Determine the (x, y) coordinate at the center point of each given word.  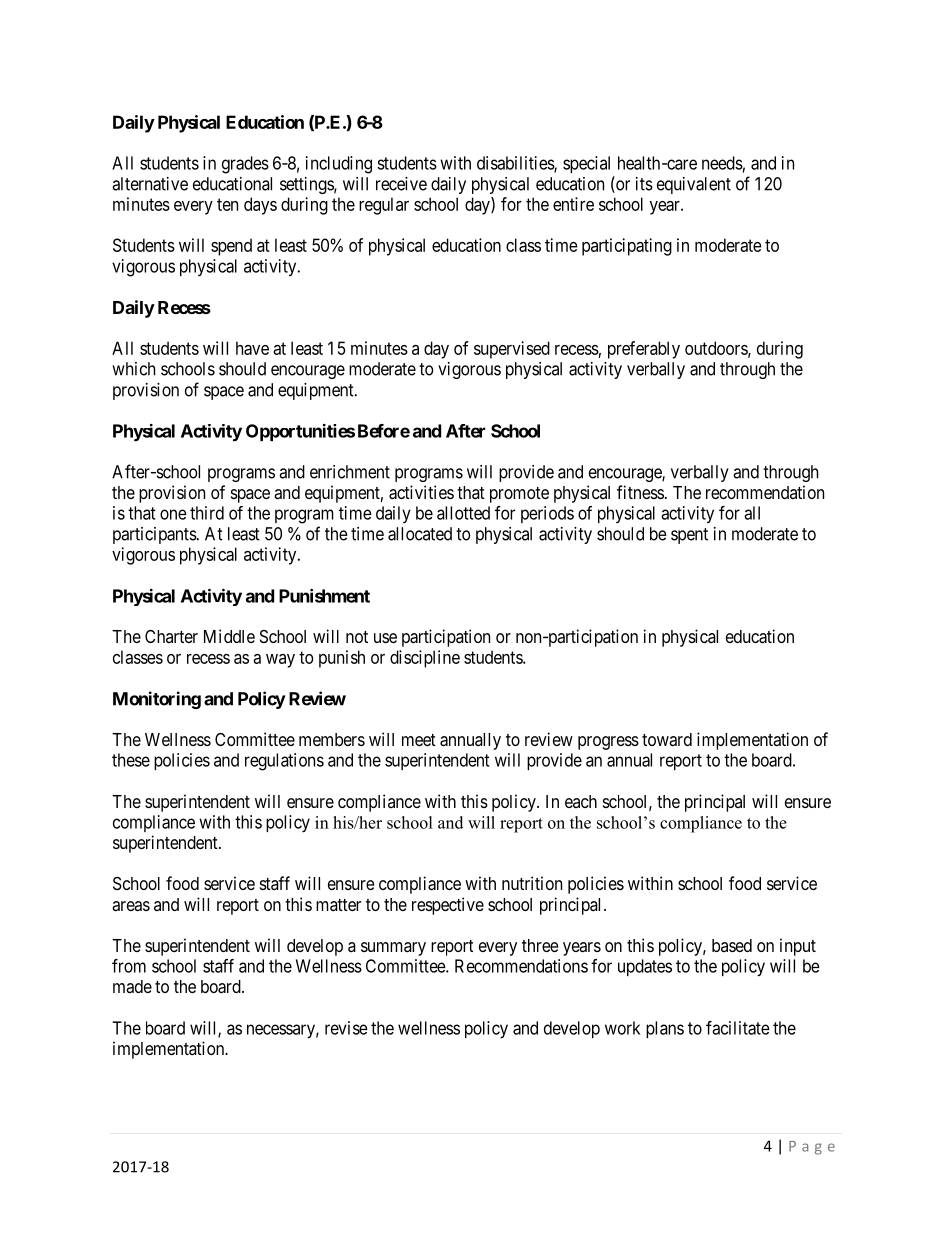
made (132, 986)
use (385, 638)
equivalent (694, 185)
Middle (229, 636)
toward (667, 739)
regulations (284, 762)
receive (401, 184)
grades (245, 165)
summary (393, 949)
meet (419, 740)
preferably (644, 350)
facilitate (738, 1028)
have (252, 348)
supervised (512, 350)
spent (689, 536)
